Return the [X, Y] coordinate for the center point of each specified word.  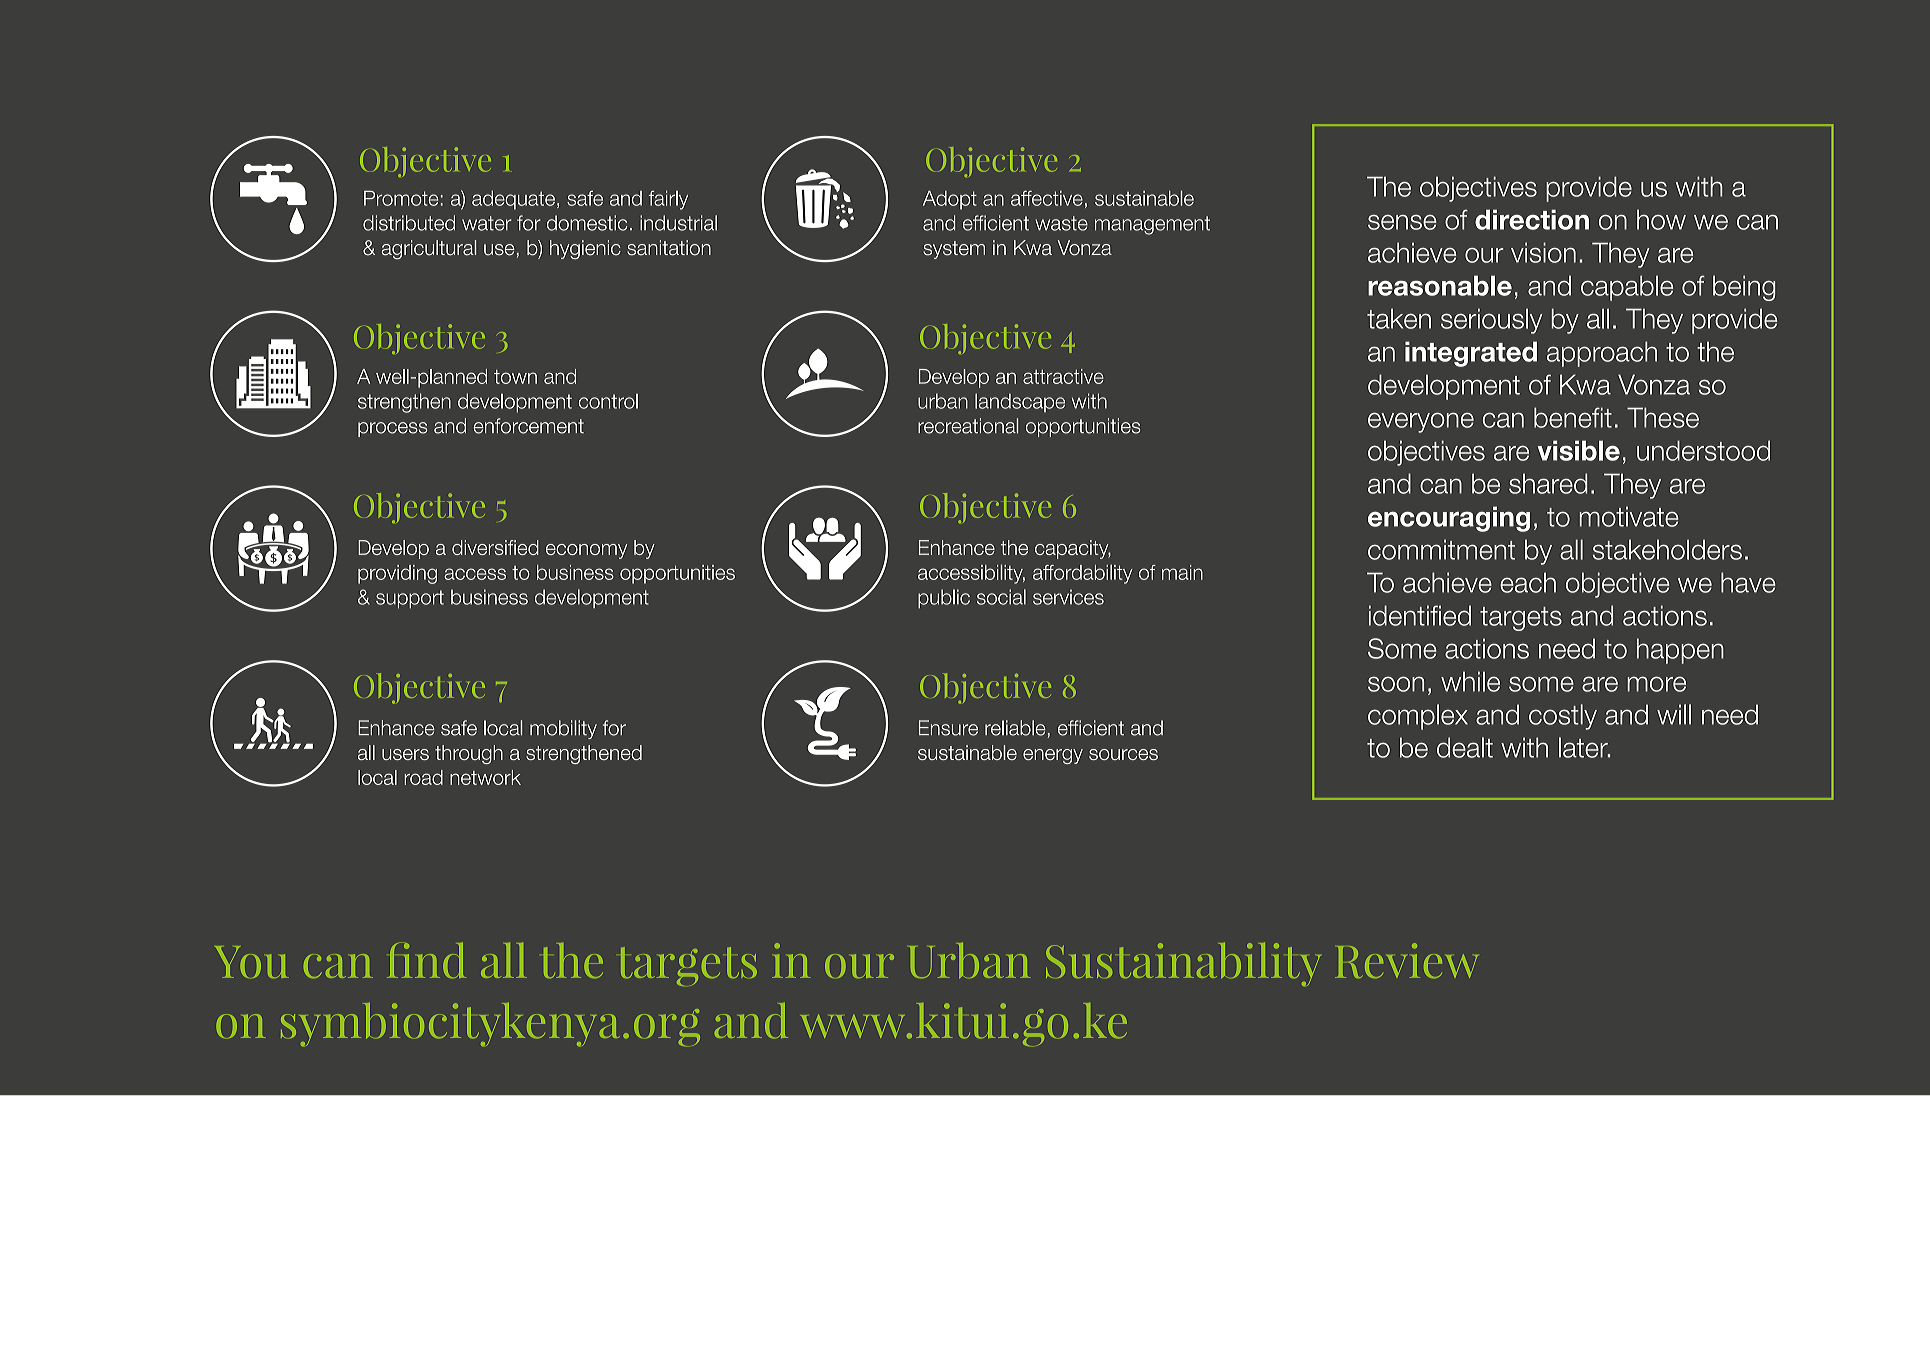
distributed [409, 223]
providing [397, 574]
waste [1061, 223]
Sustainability [1183, 964]
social [1001, 597]
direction [1532, 219]
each [1528, 582]
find [426, 960]
